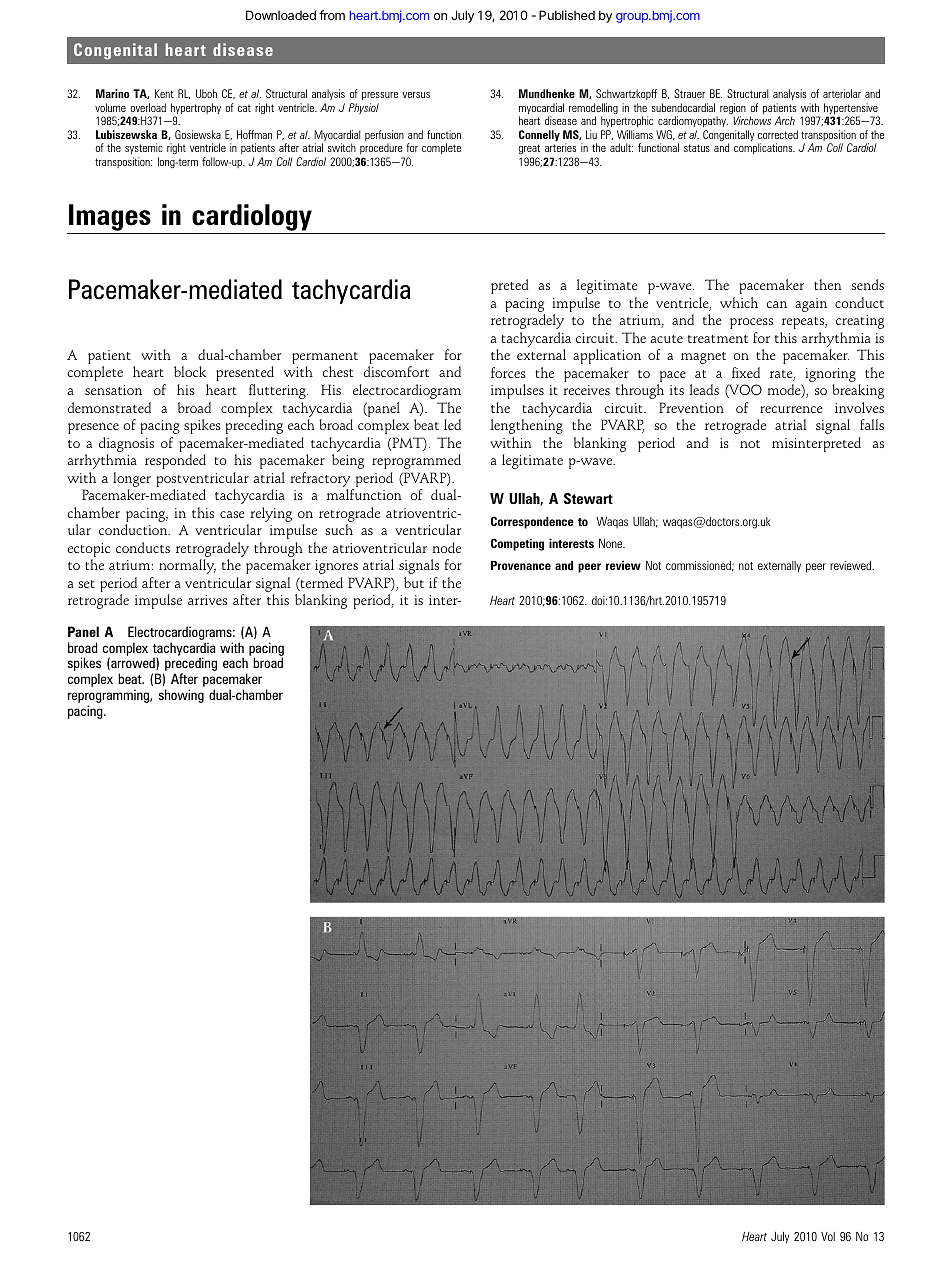  I want to click on but, so click(414, 582).
